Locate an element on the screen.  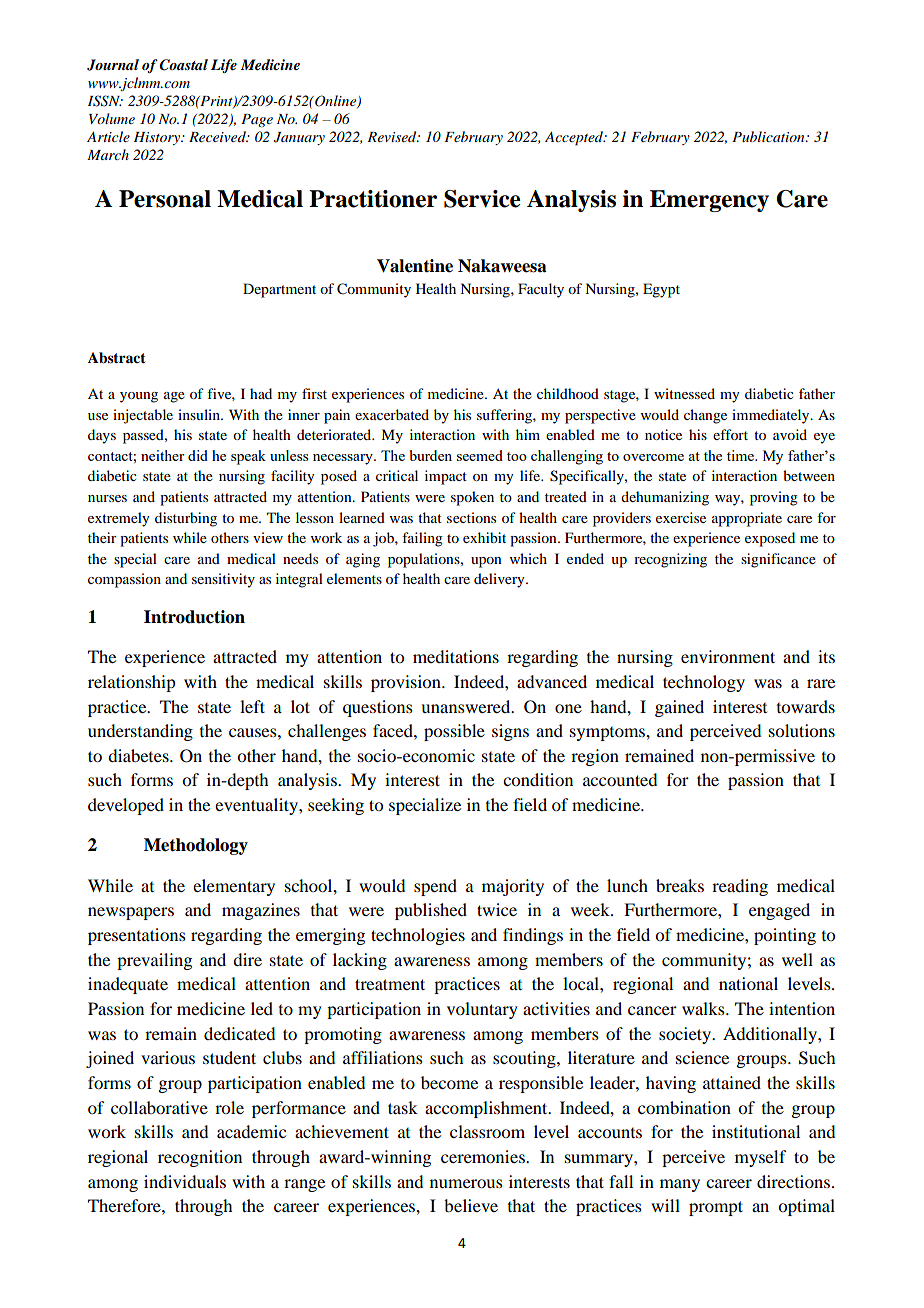
Introduction is located at coordinates (194, 617).
